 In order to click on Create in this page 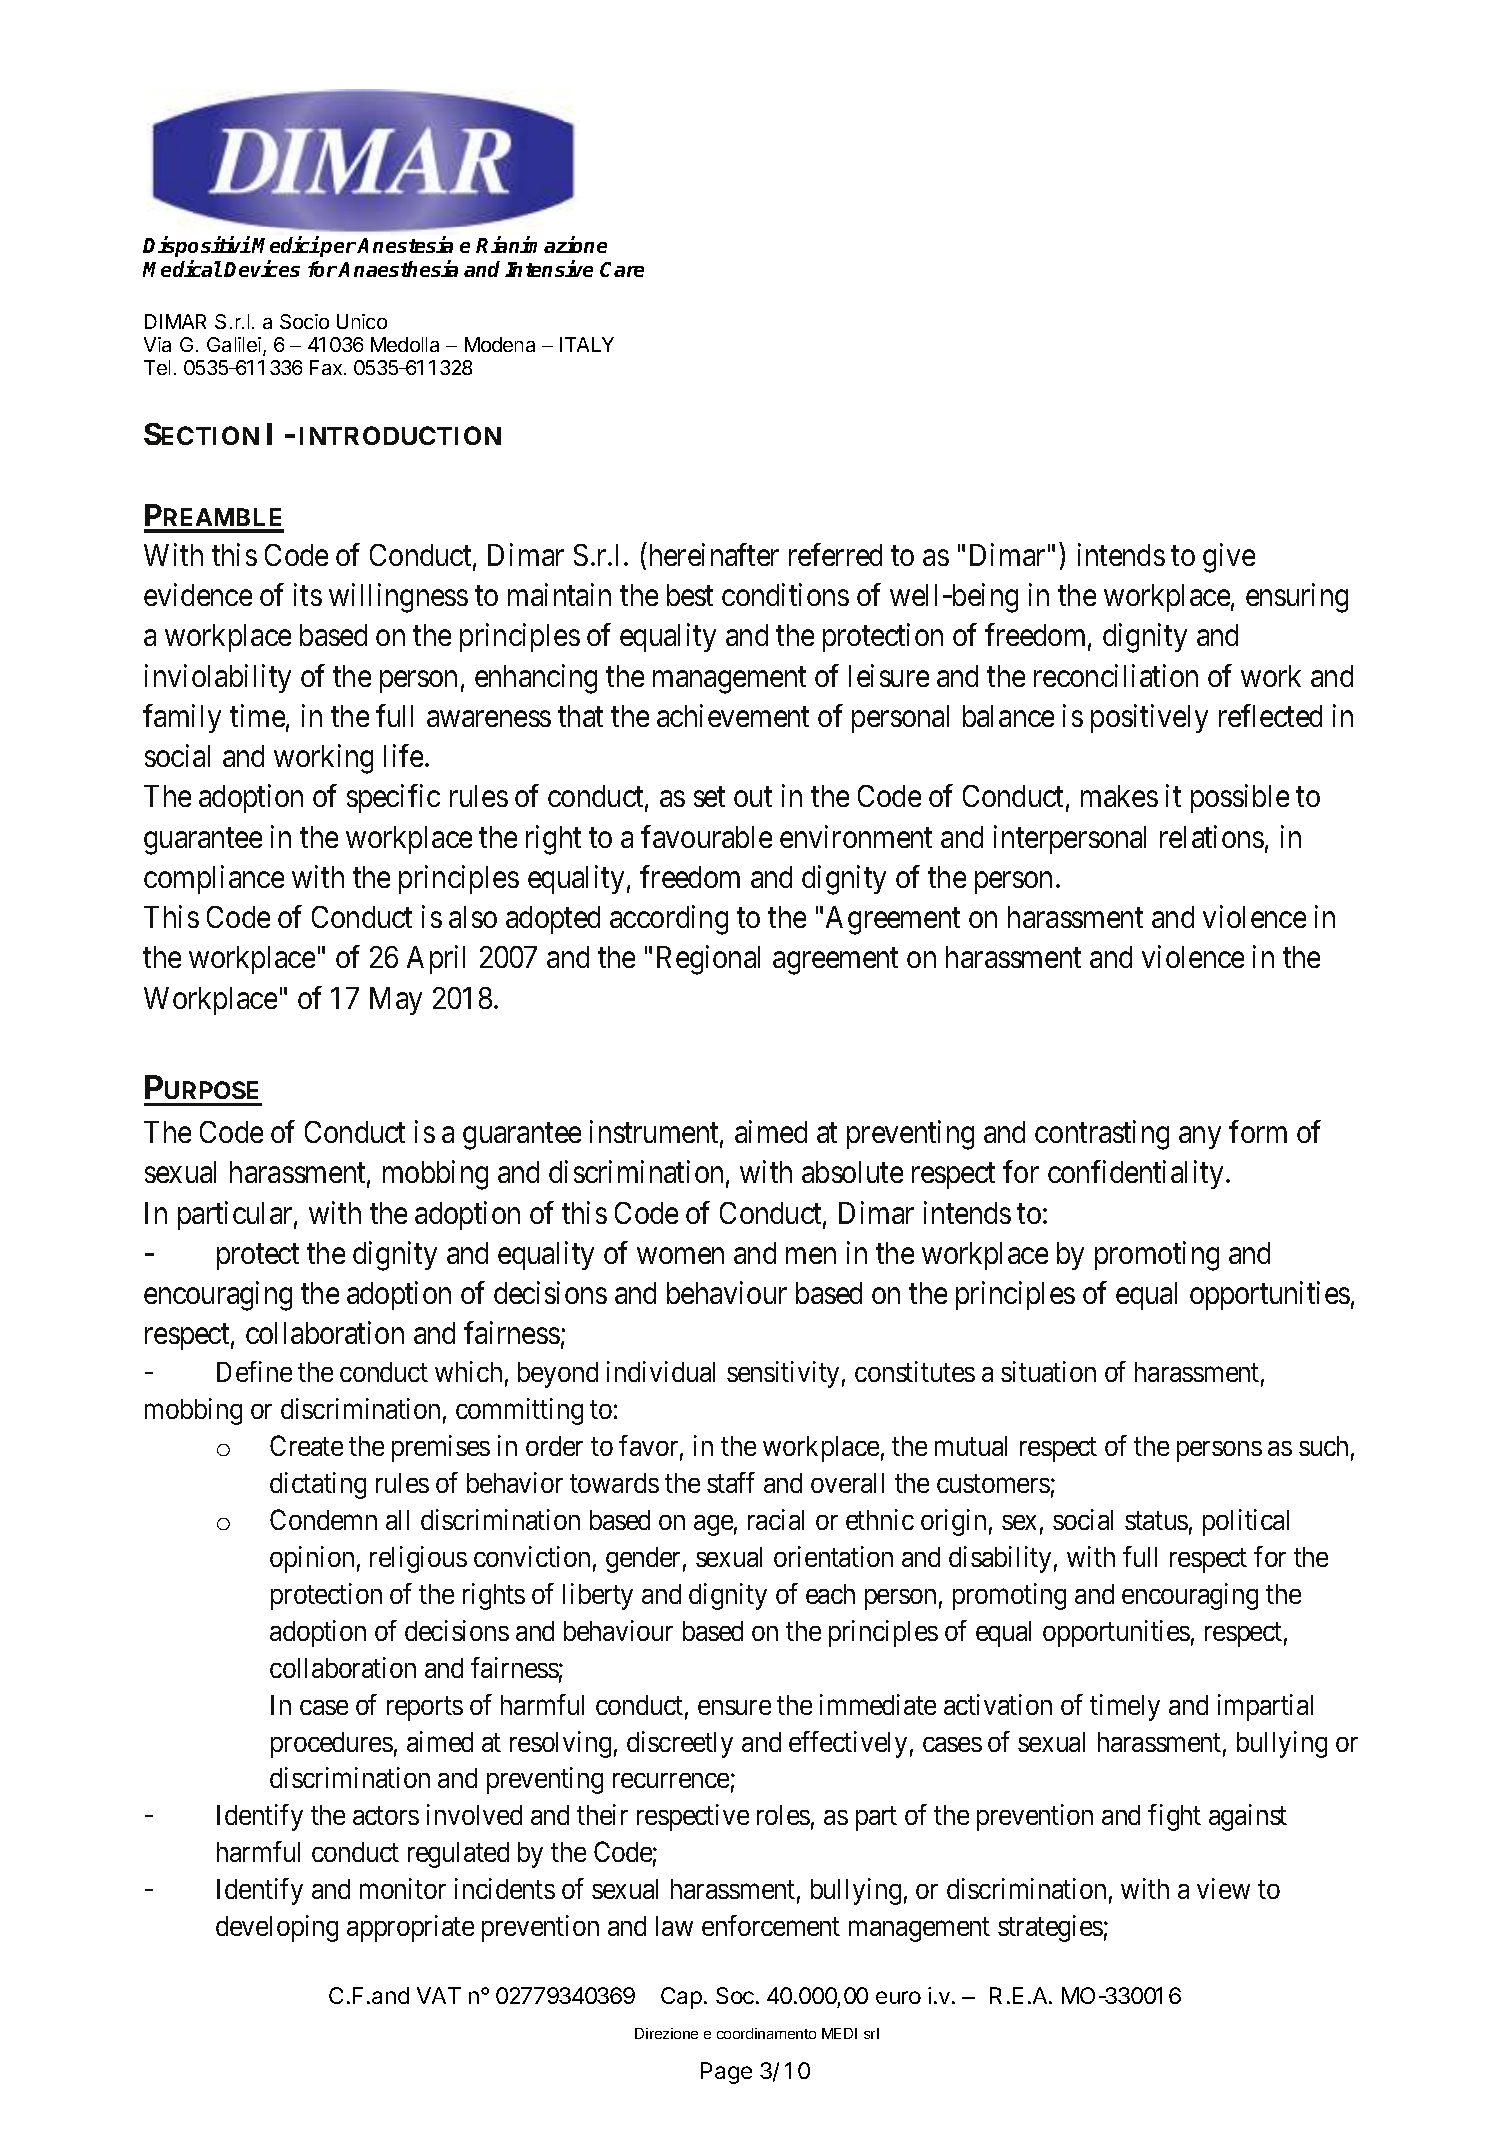, I will do `click(306, 1445)`.
